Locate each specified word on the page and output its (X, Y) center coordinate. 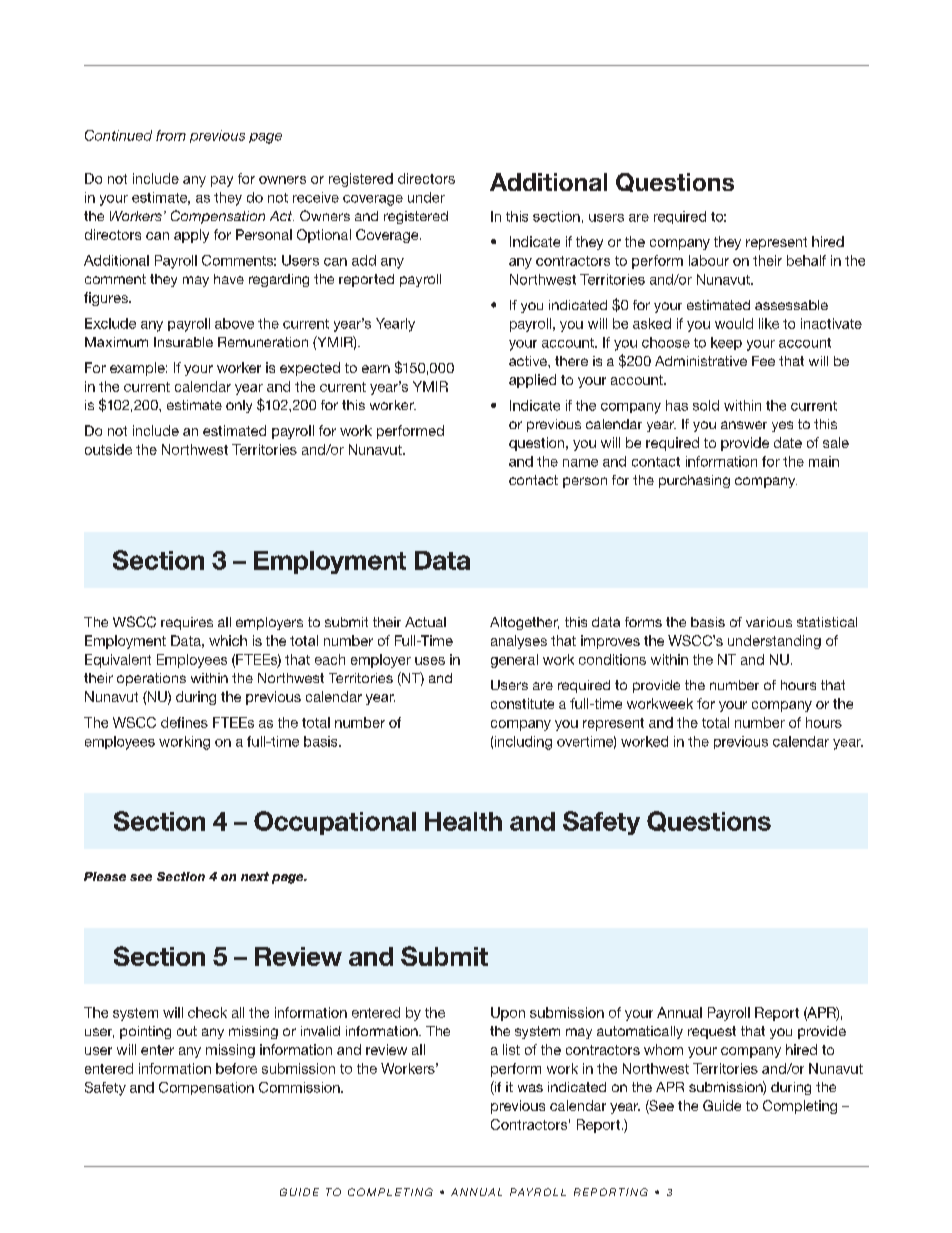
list (511, 1049)
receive (316, 197)
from (171, 135)
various (769, 622)
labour (709, 260)
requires (187, 623)
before (236, 1068)
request (712, 1032)
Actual (425, 622)
